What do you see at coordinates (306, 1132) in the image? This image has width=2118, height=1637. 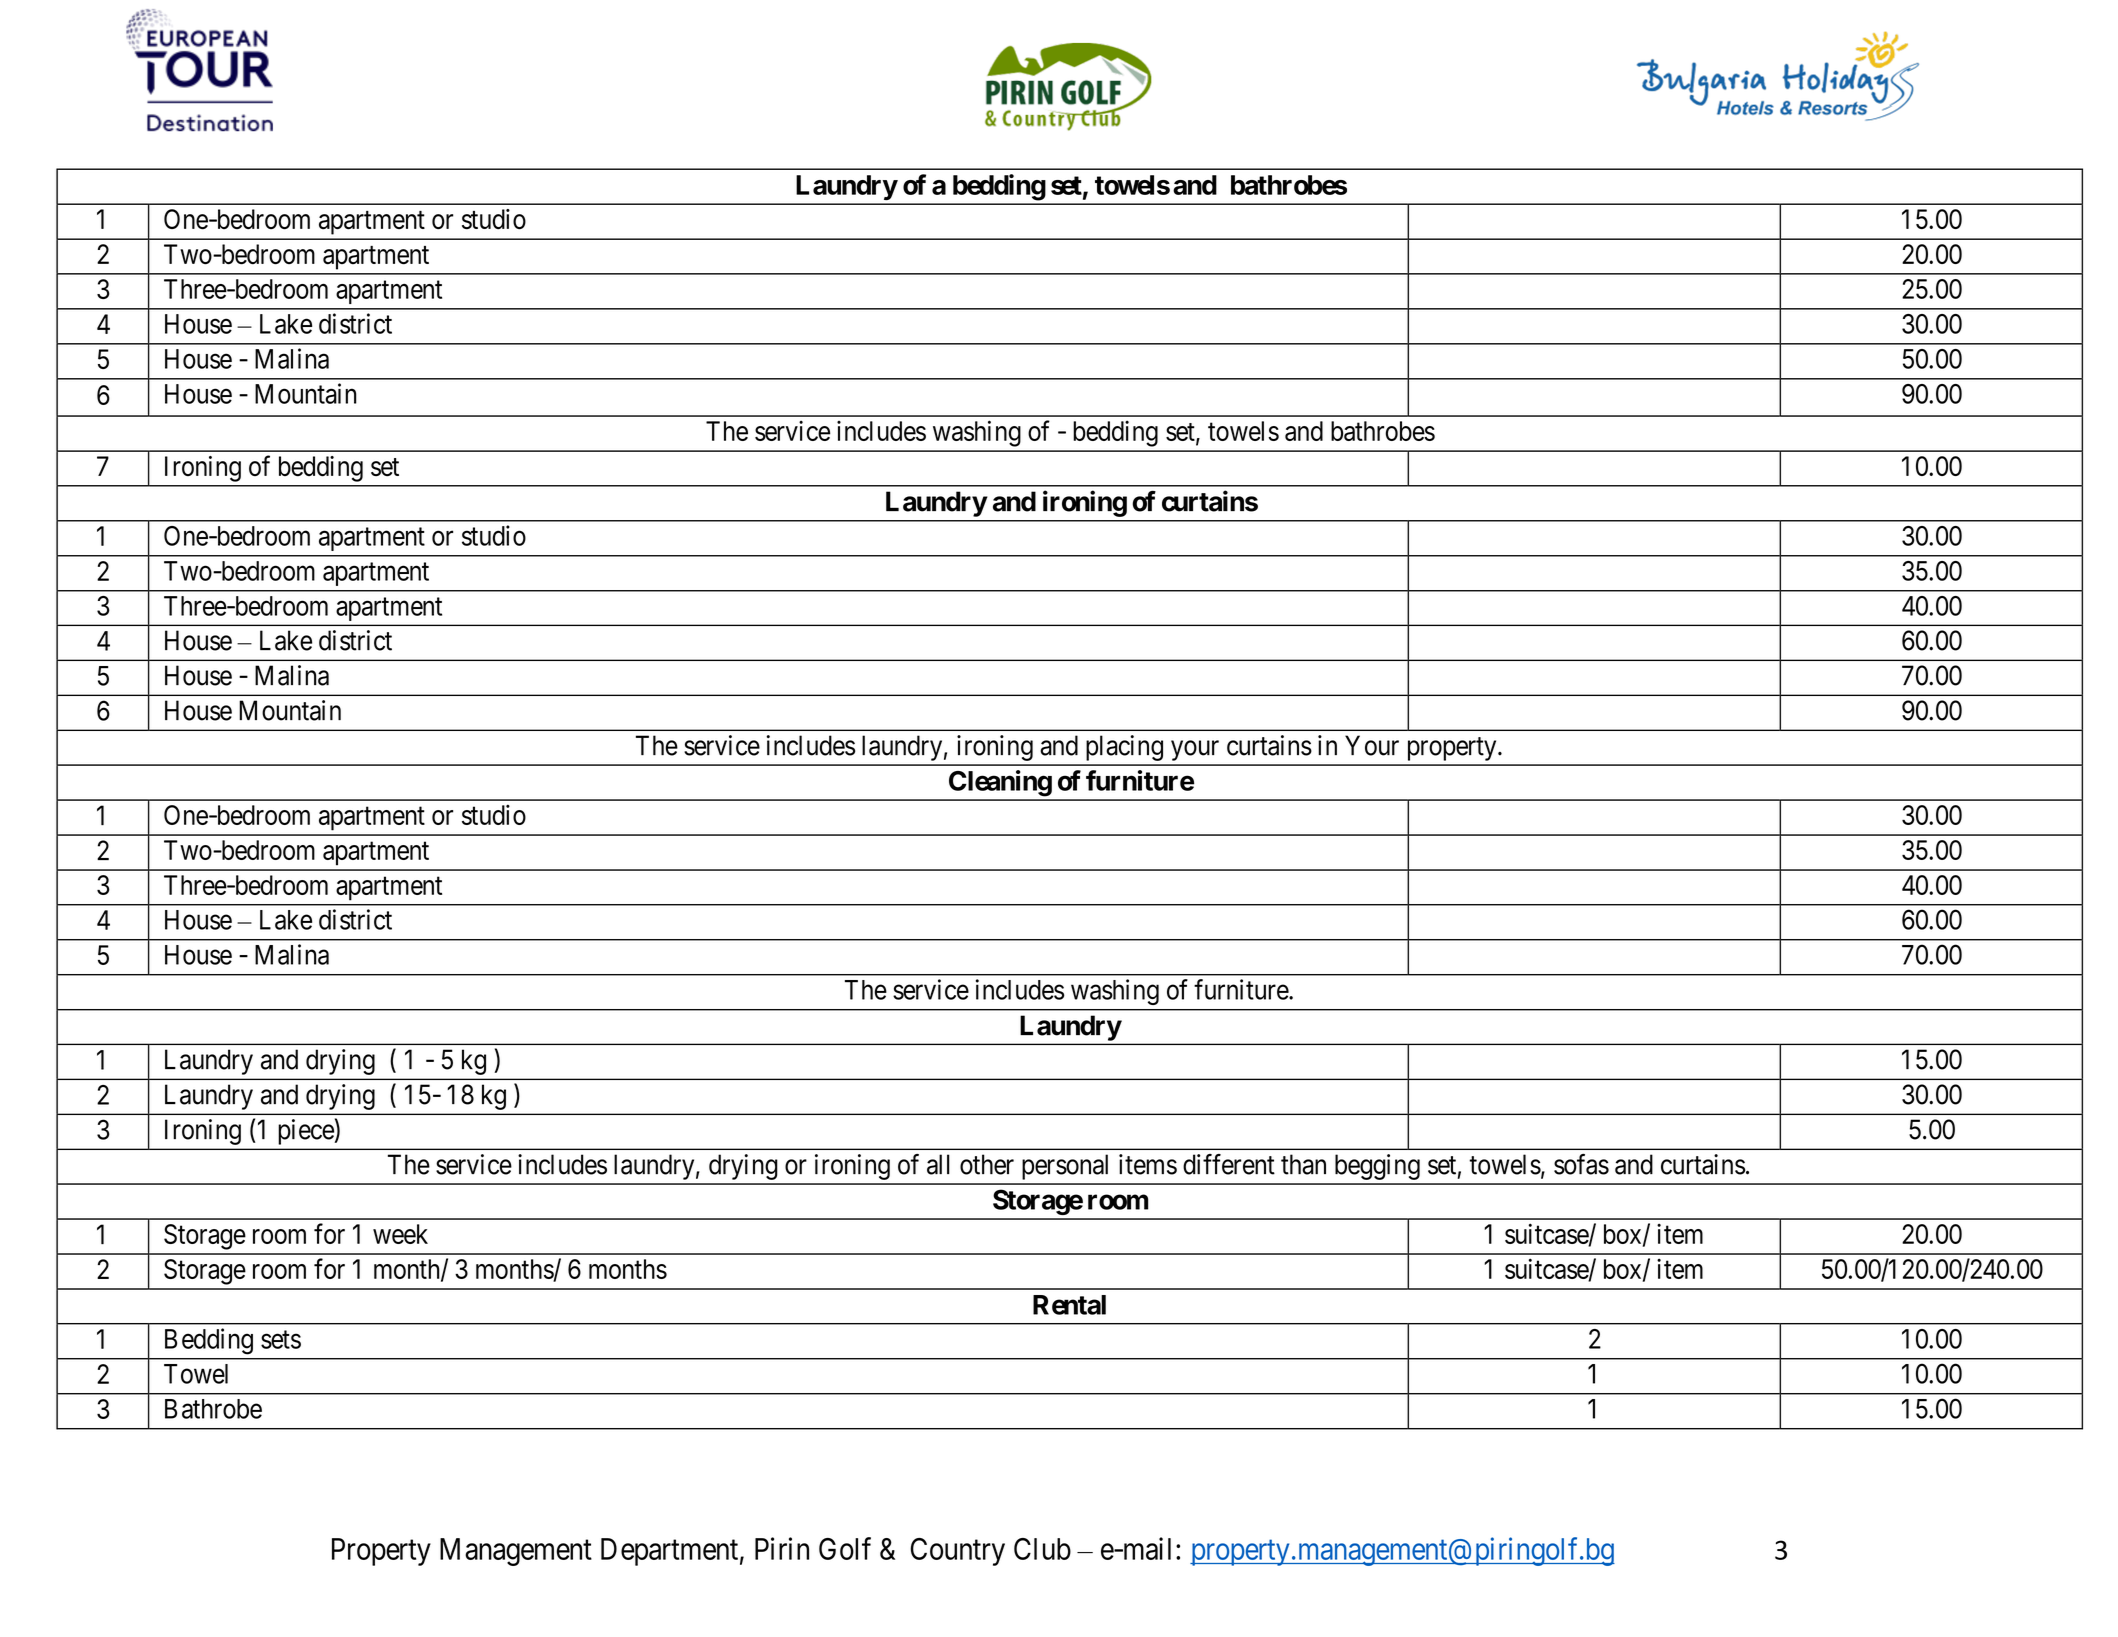 I see `piece` at bounding box center [306, 1132].
